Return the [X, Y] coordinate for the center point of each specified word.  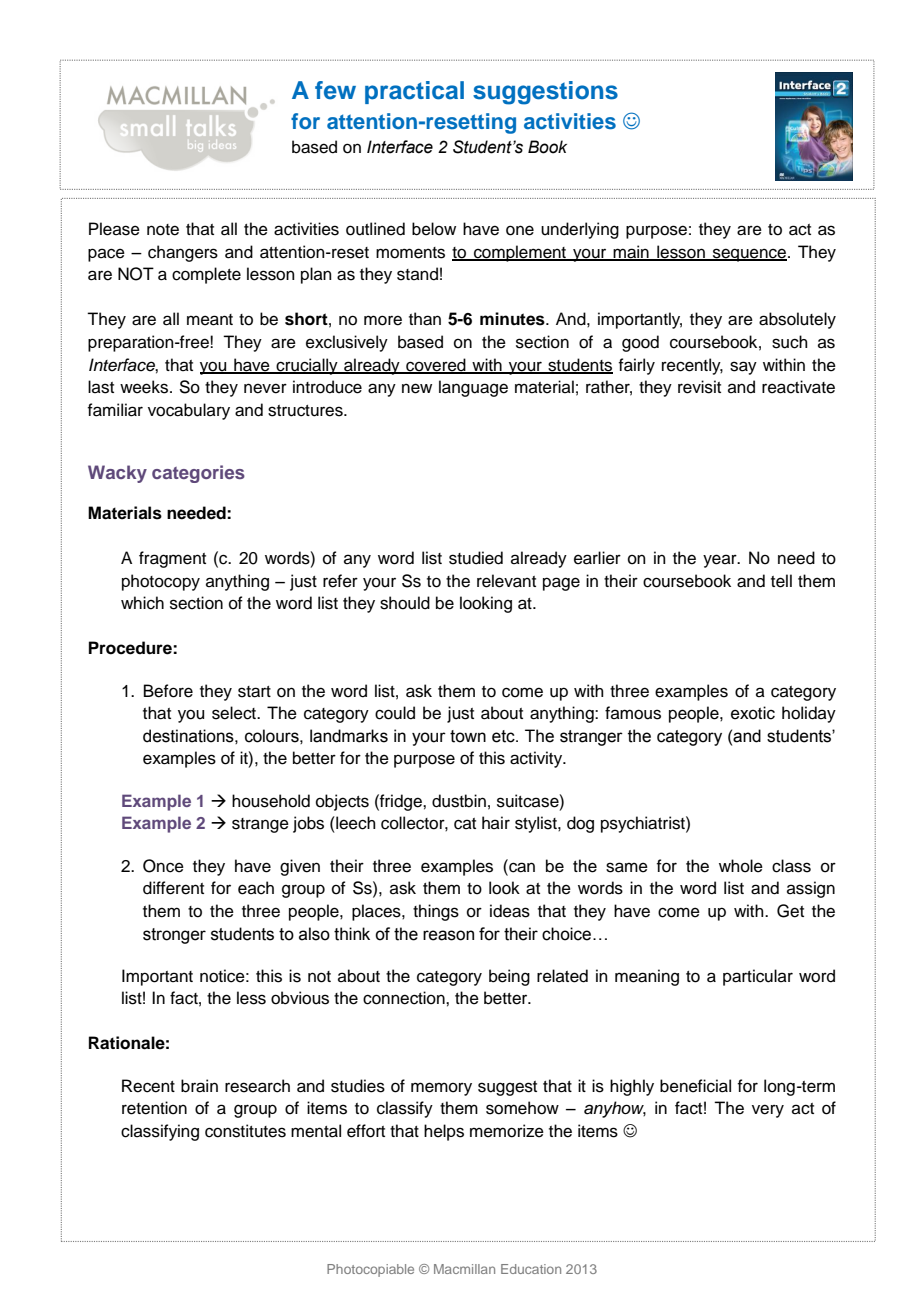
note [163, 230]
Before [168, 691]
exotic [753, 713]
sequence [750, 255]
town [468, 736]
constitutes [245, 1131]
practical [414, 92]
